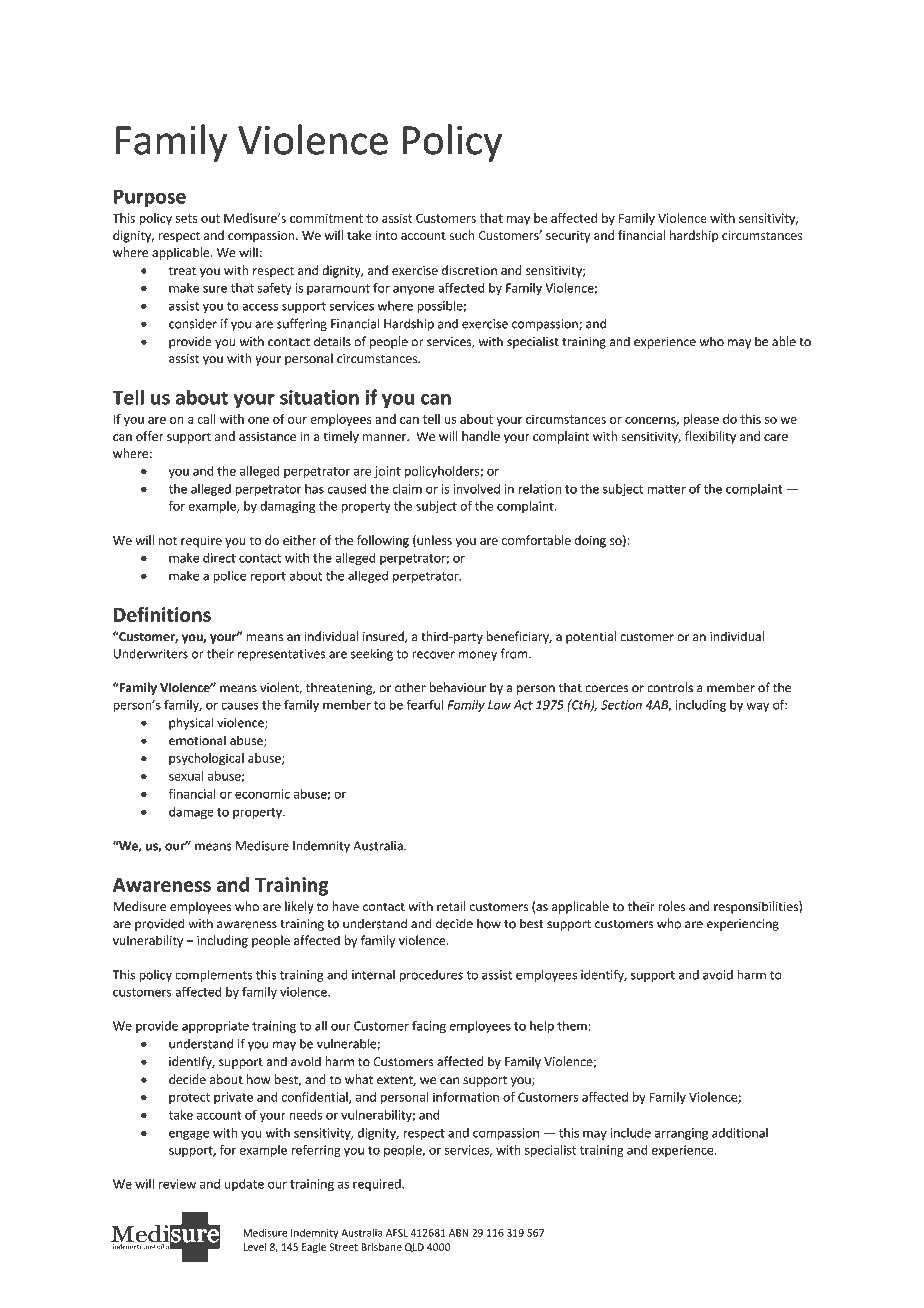  I want to click on money, so click(478, 656).
